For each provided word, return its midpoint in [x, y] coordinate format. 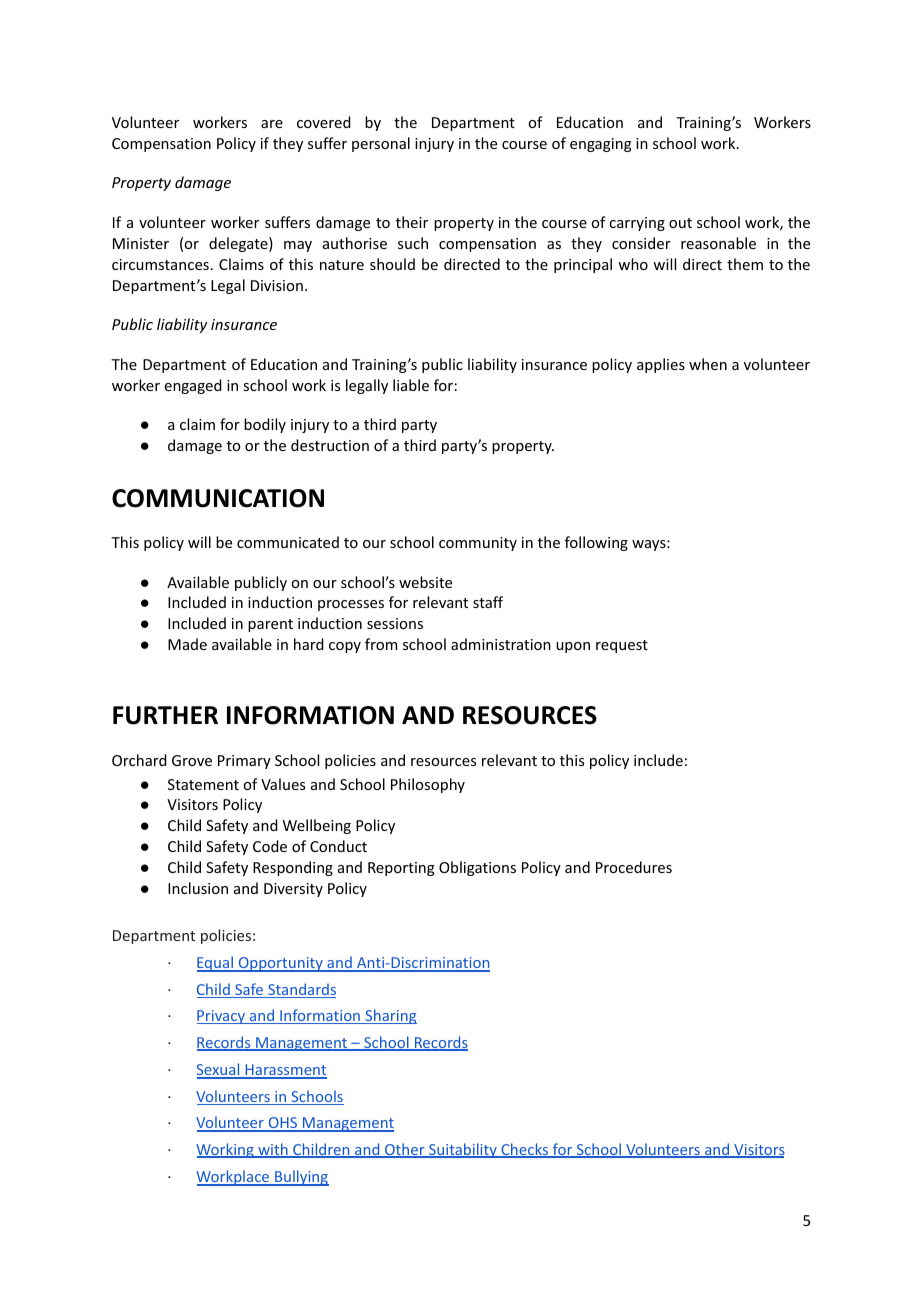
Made [187, 644]
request [622, 646]
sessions [395, 623]
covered [324, 122]
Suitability [463, 1150]
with [273, 1150]
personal [381, 144]
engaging [601, 145]
